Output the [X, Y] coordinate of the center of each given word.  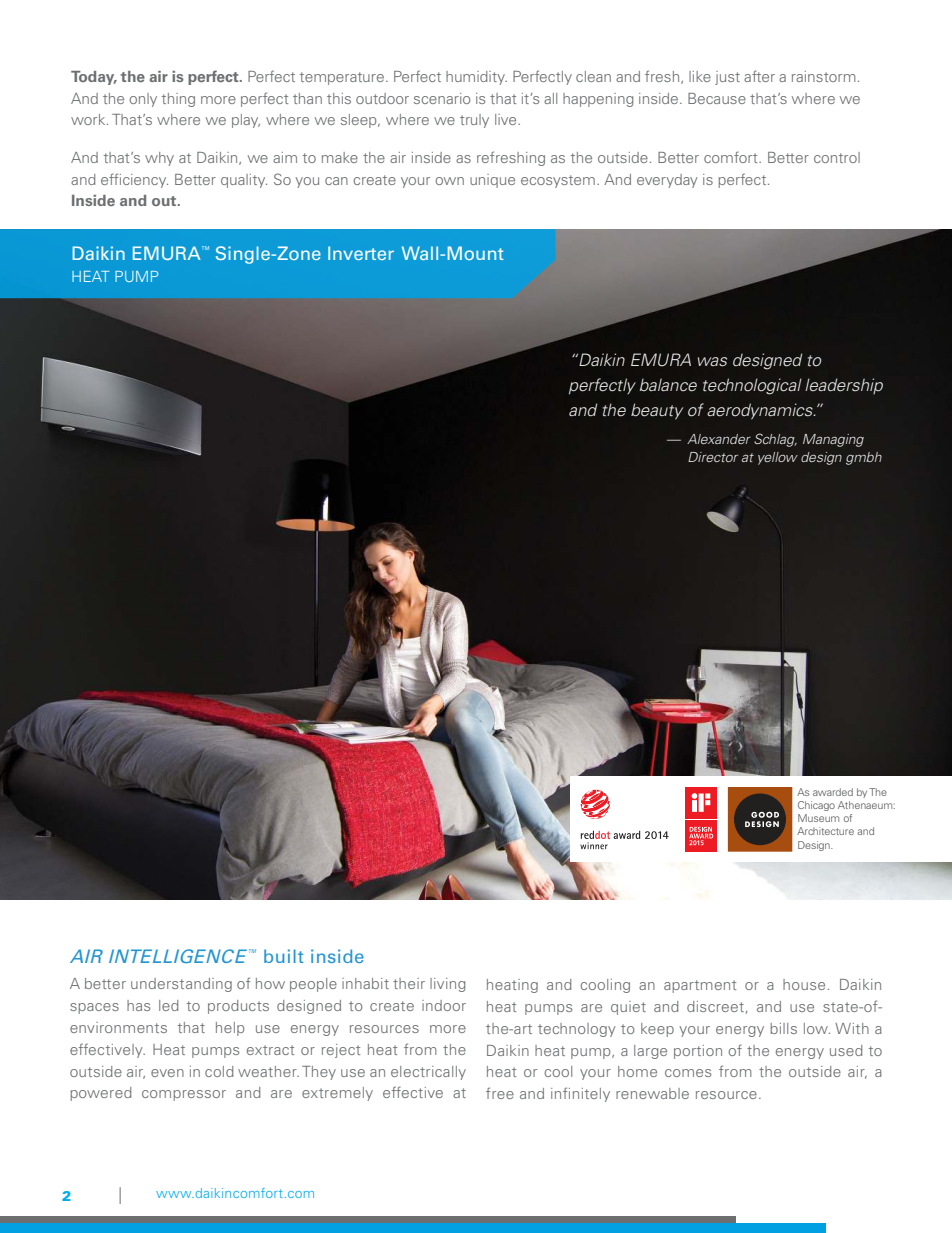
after [759, 76]
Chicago [816, 806]
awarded [833, 792]
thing [178, 100]
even [167, 1073]
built [284, 956]
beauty [657, 411]
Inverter [361, 253]
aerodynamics [761, 411]
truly [474, 121]
